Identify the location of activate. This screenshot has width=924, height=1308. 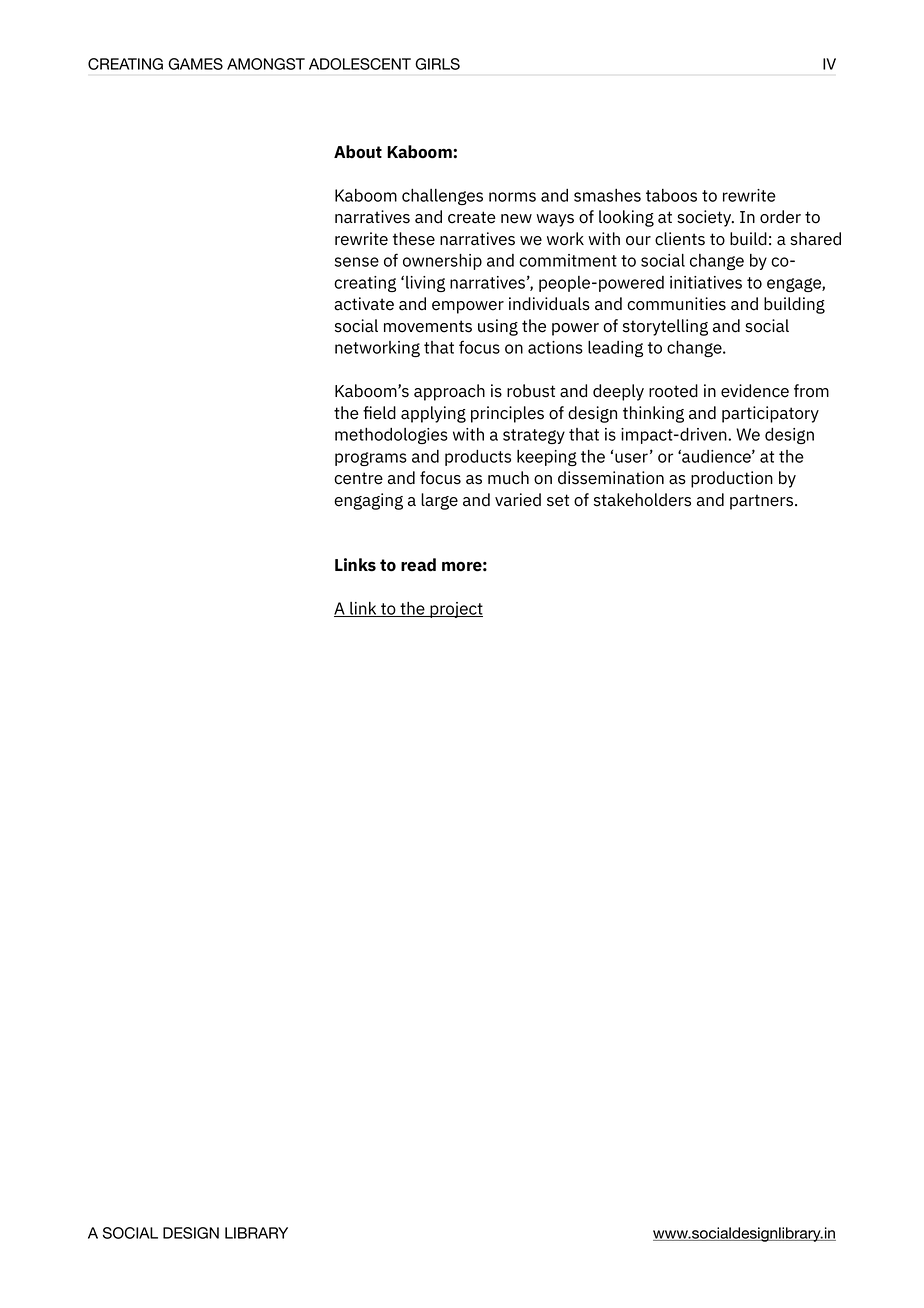
(364, 304).
